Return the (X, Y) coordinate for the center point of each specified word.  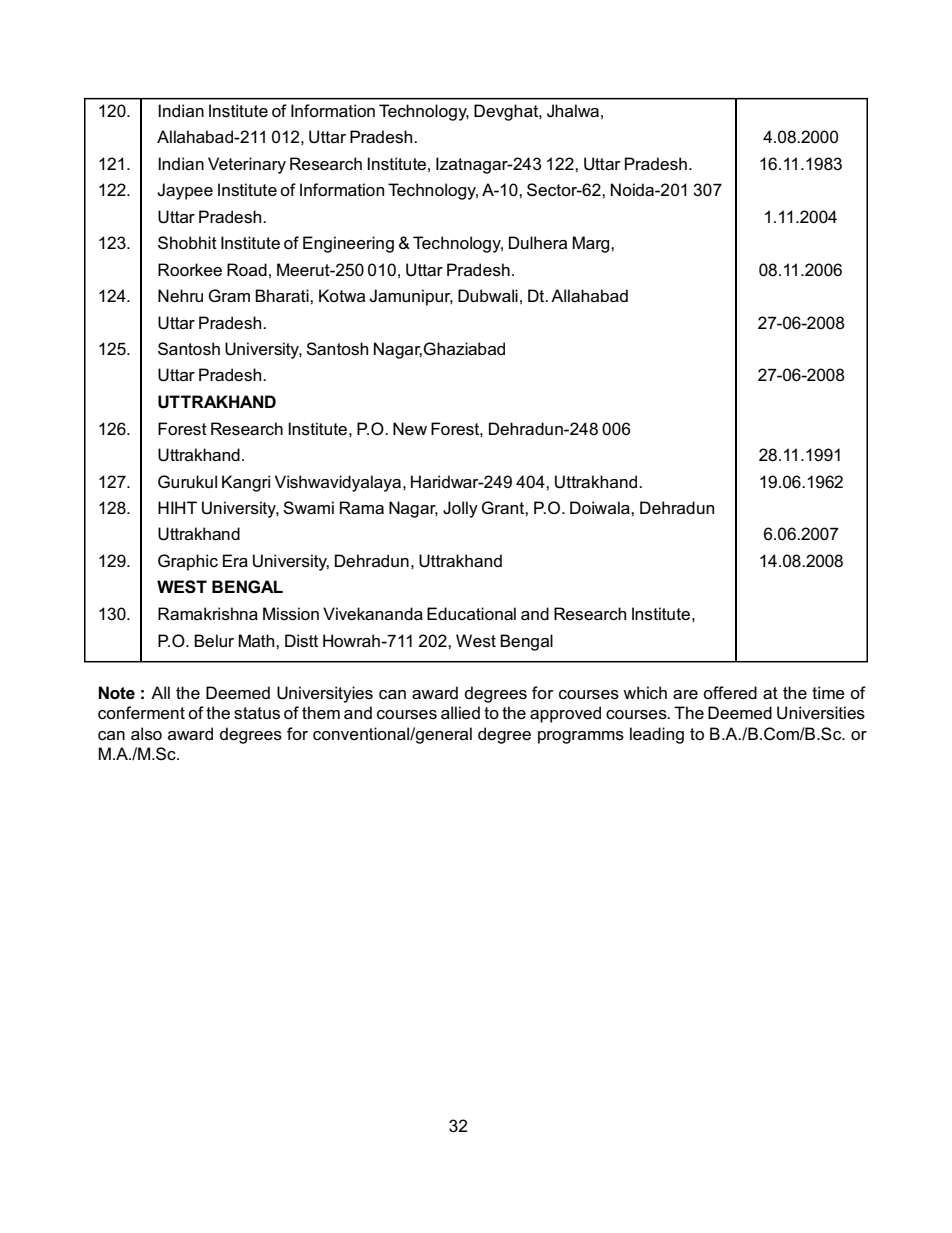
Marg (592, 244)
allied (460, 712)
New (410, 429)
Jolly (460, 509)
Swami (308, 508)
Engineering (348, 244)
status (257, 713)
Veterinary (247, 165)
